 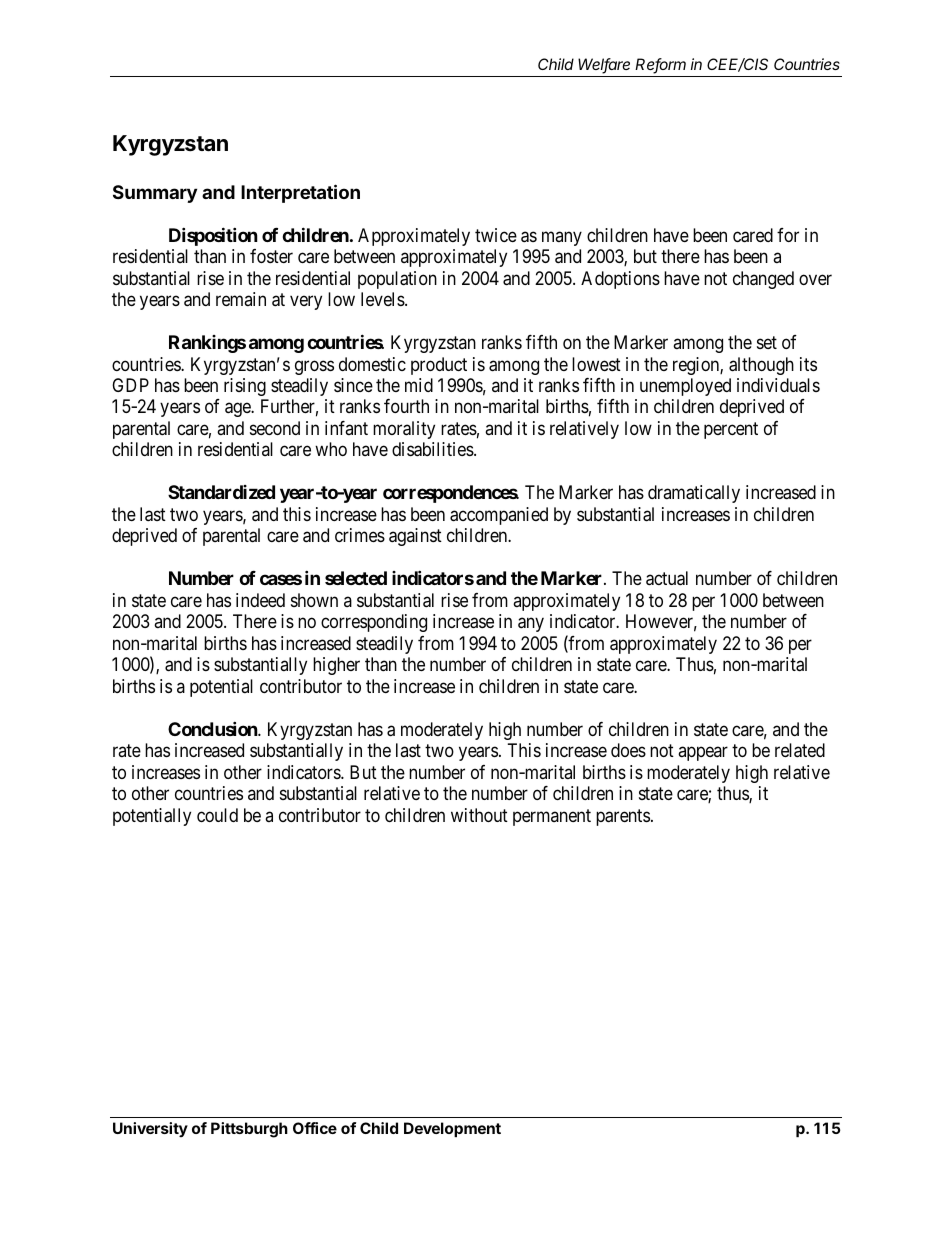 I want to click on parents, so click(x=623, y=817).
